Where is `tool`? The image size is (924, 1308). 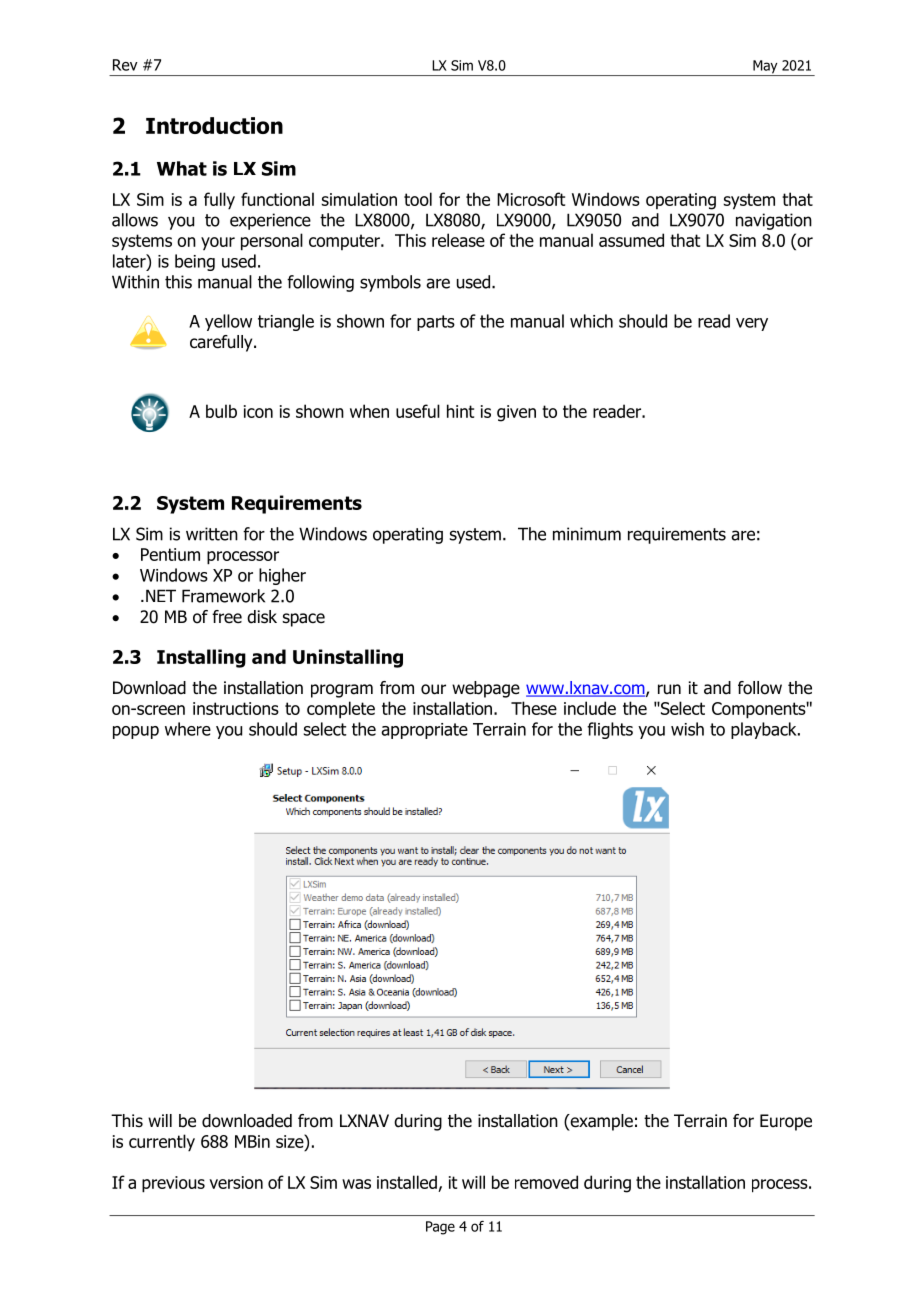
tool is located at coordinates (418, 199).
